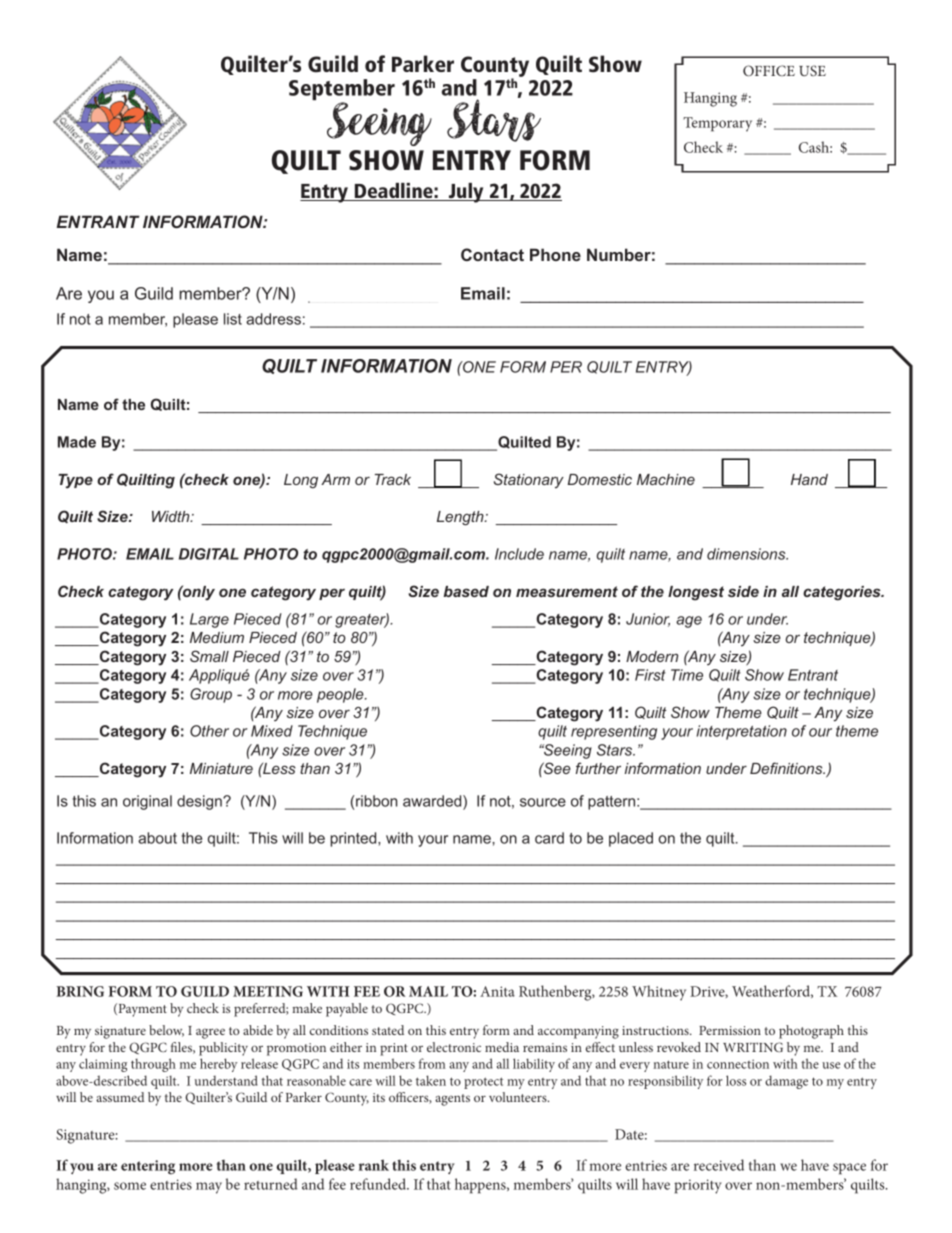 This image has width=952, height=1233. Describe the element at coordinates (717, 124) in the image. I see `Temporary` at that location.
